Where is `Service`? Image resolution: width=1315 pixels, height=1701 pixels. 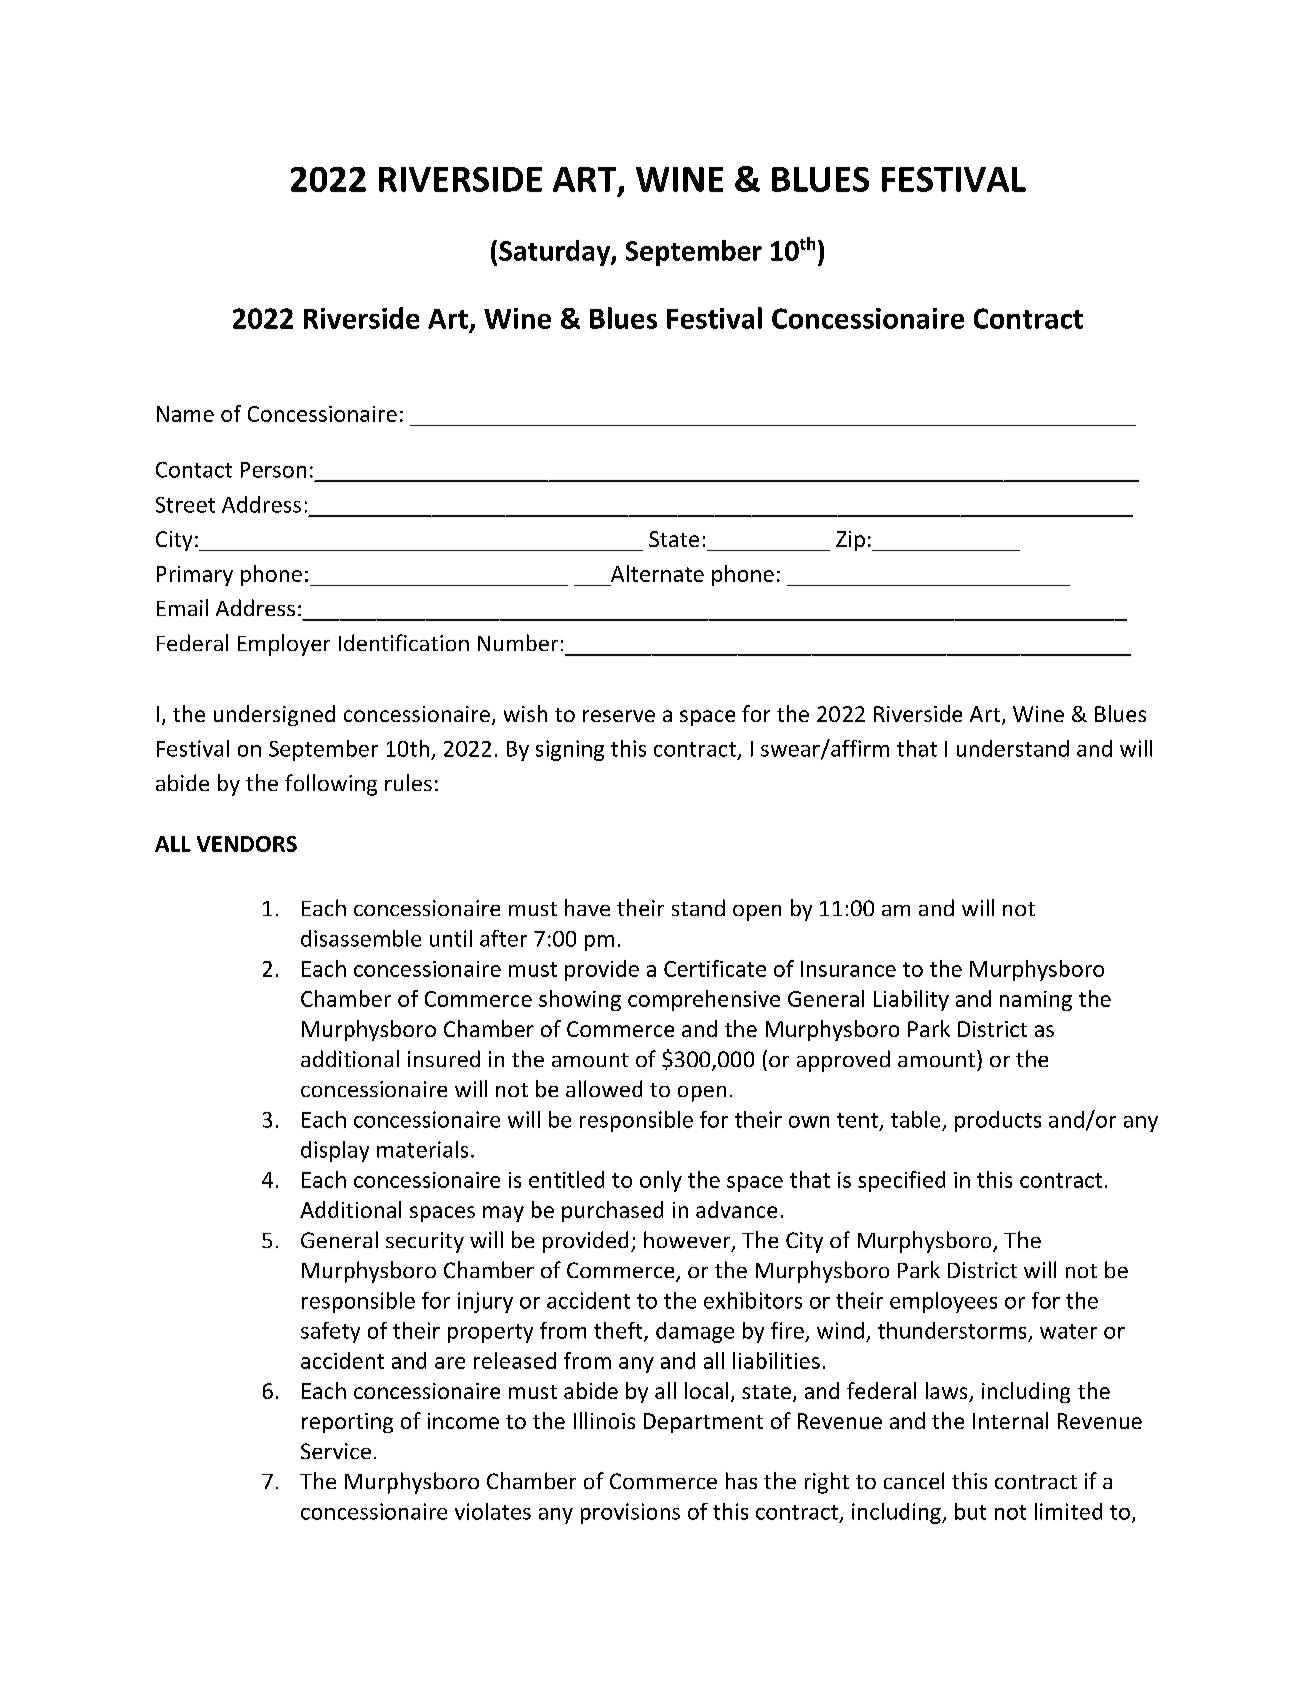 Service is located at coordinates (336, 1451).
